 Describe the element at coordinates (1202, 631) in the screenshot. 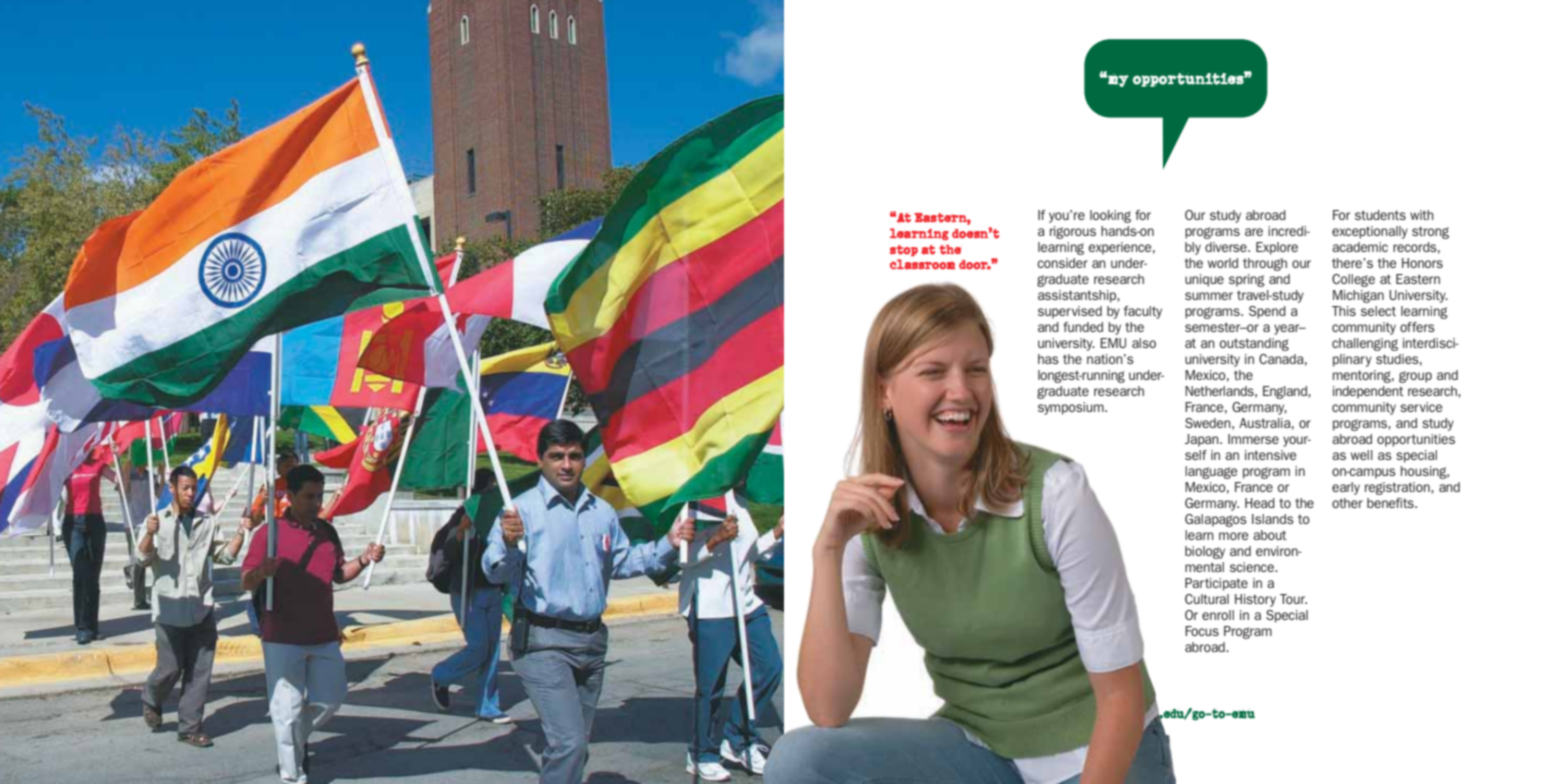

I see `Focus` at that location.
